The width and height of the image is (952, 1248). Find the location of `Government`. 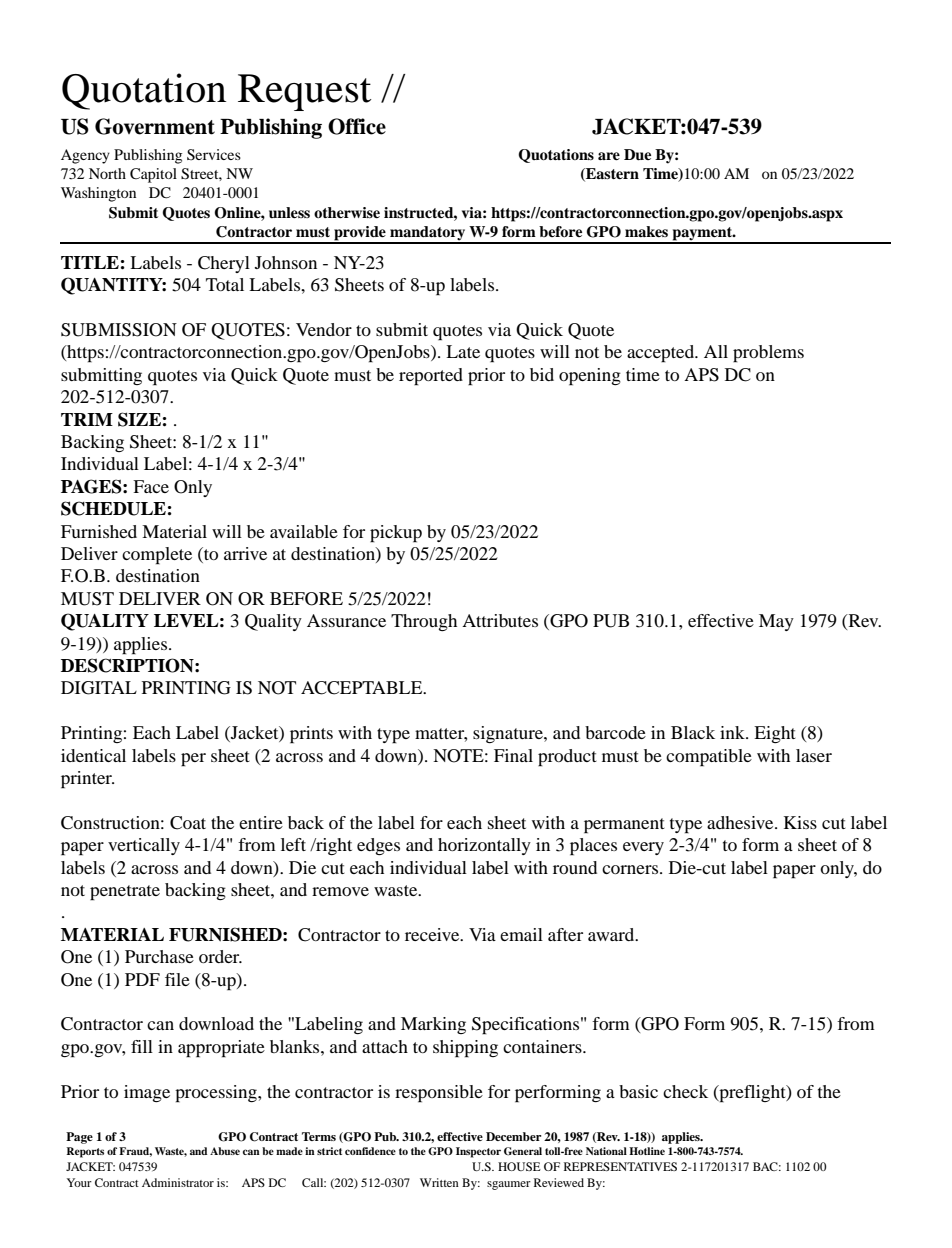

Government is located at coordinates (155, 126).
